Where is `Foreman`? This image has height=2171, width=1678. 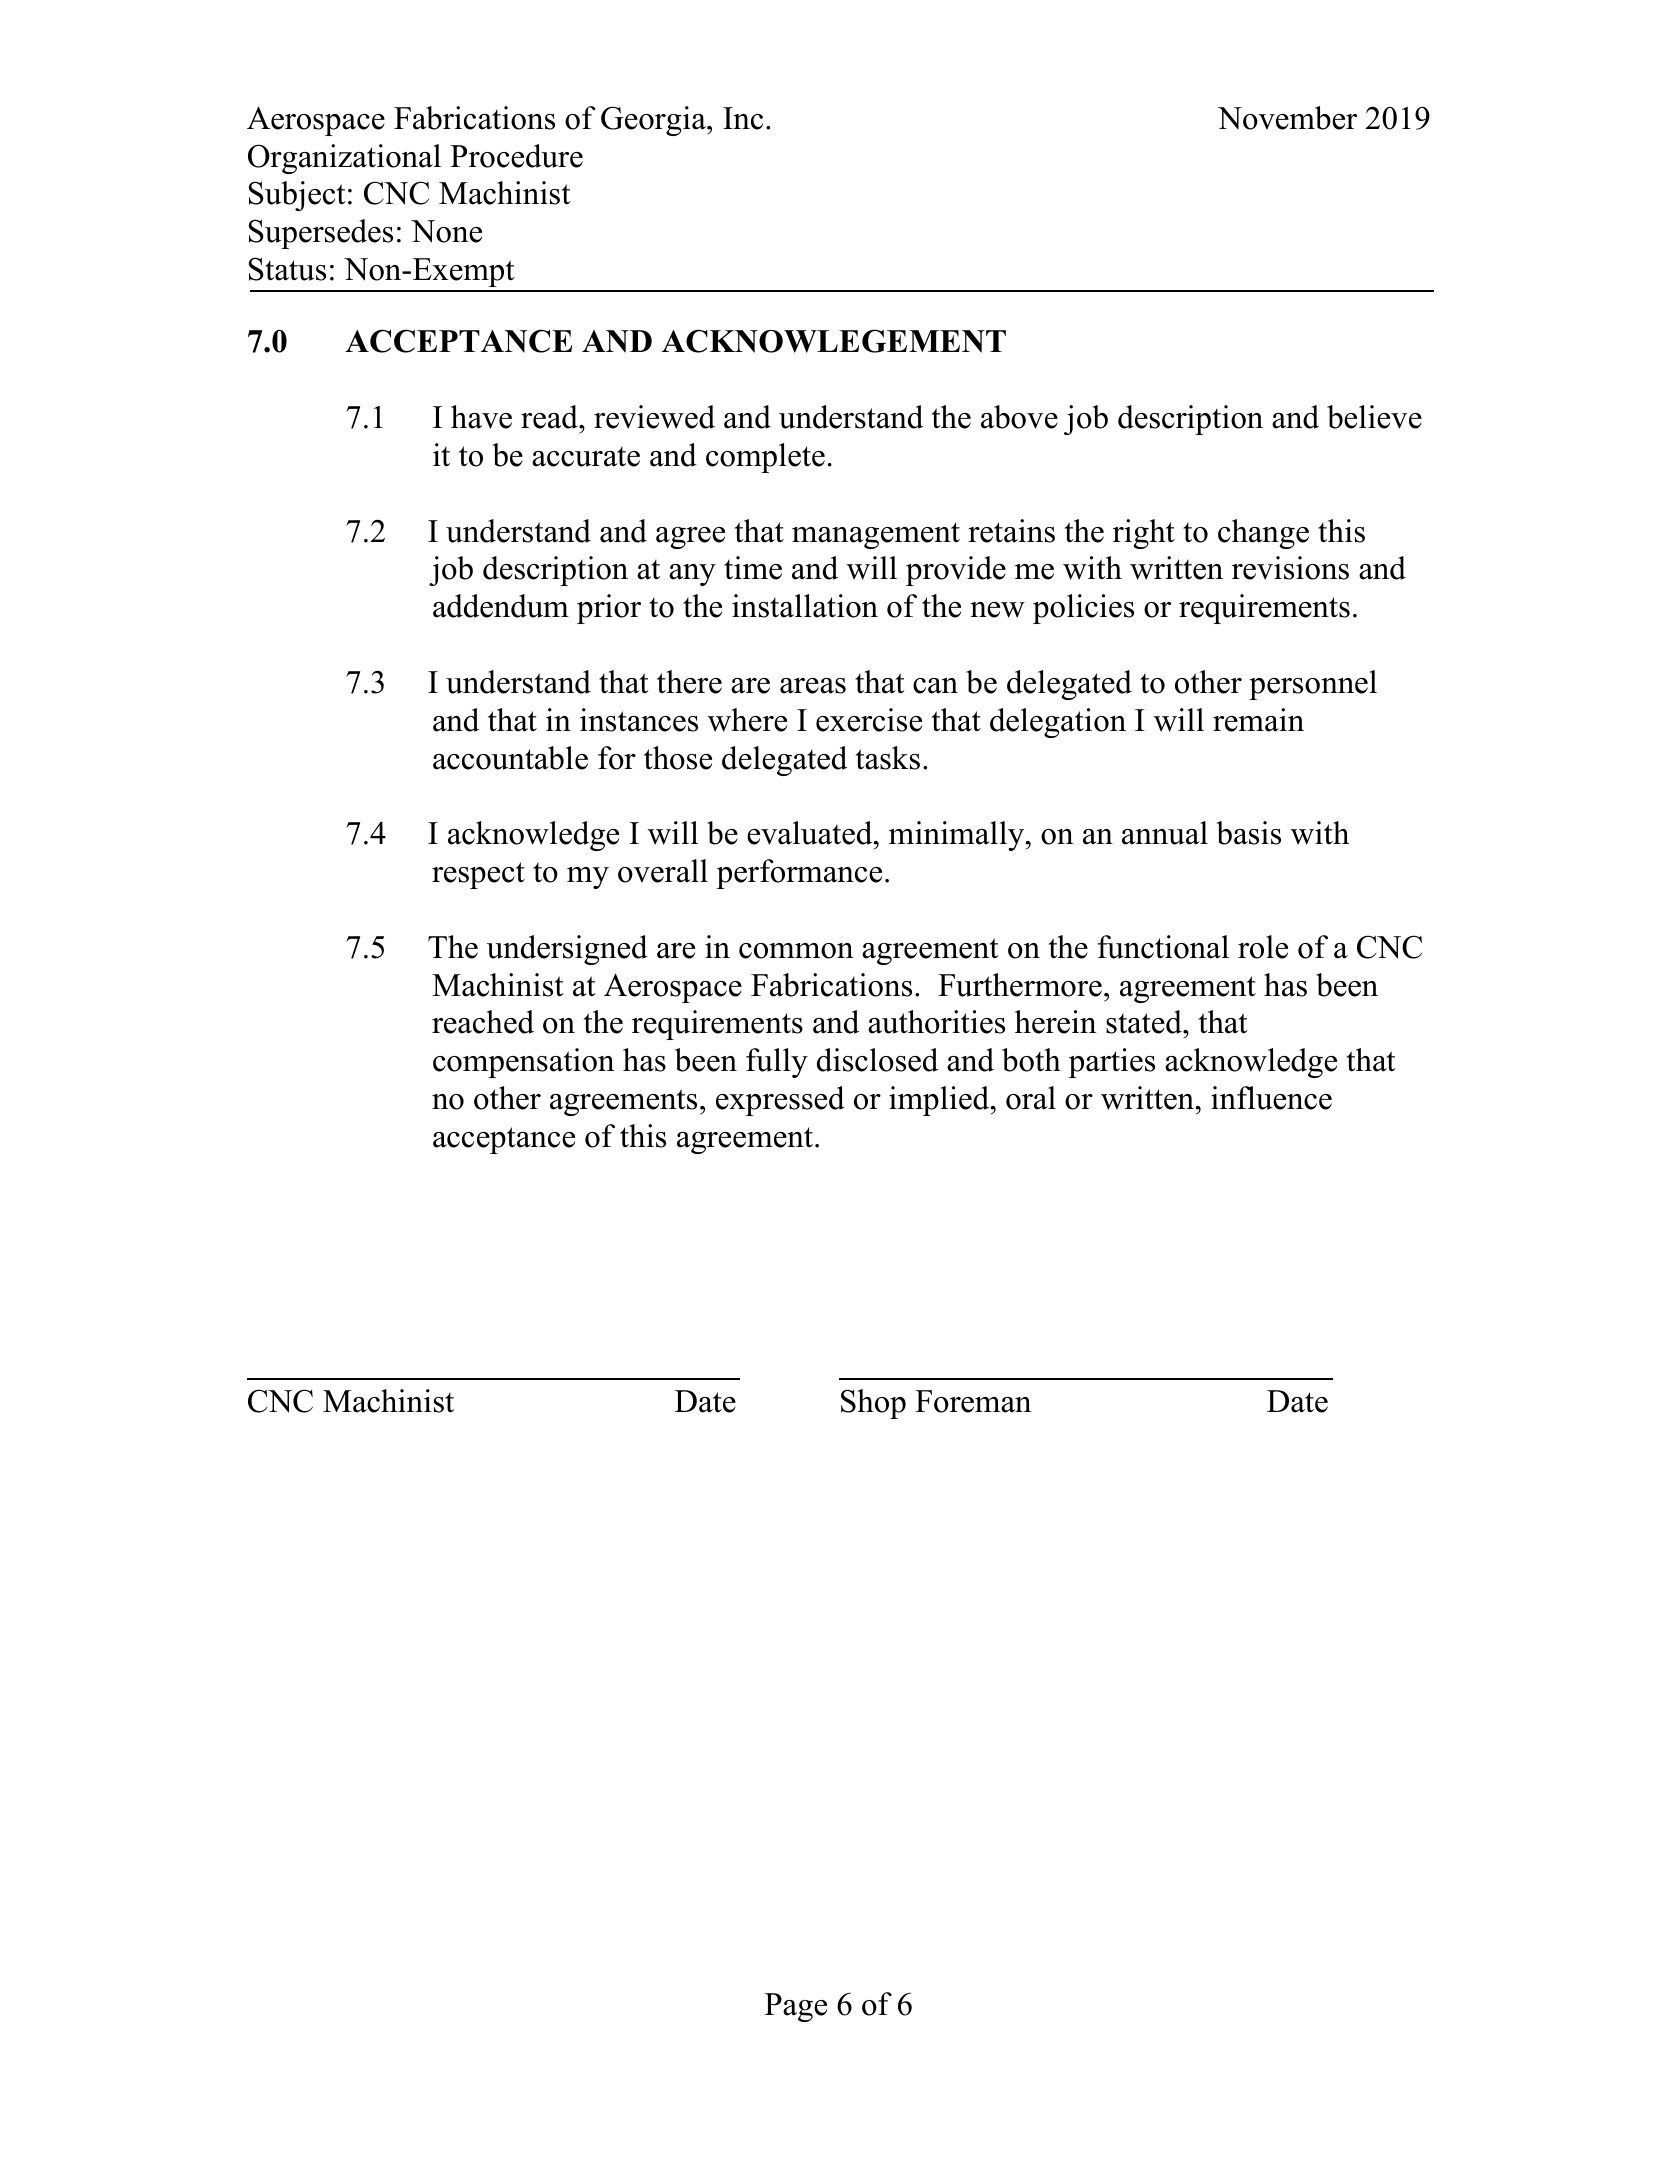
Foreman is located at coordinates (973, 1401).
